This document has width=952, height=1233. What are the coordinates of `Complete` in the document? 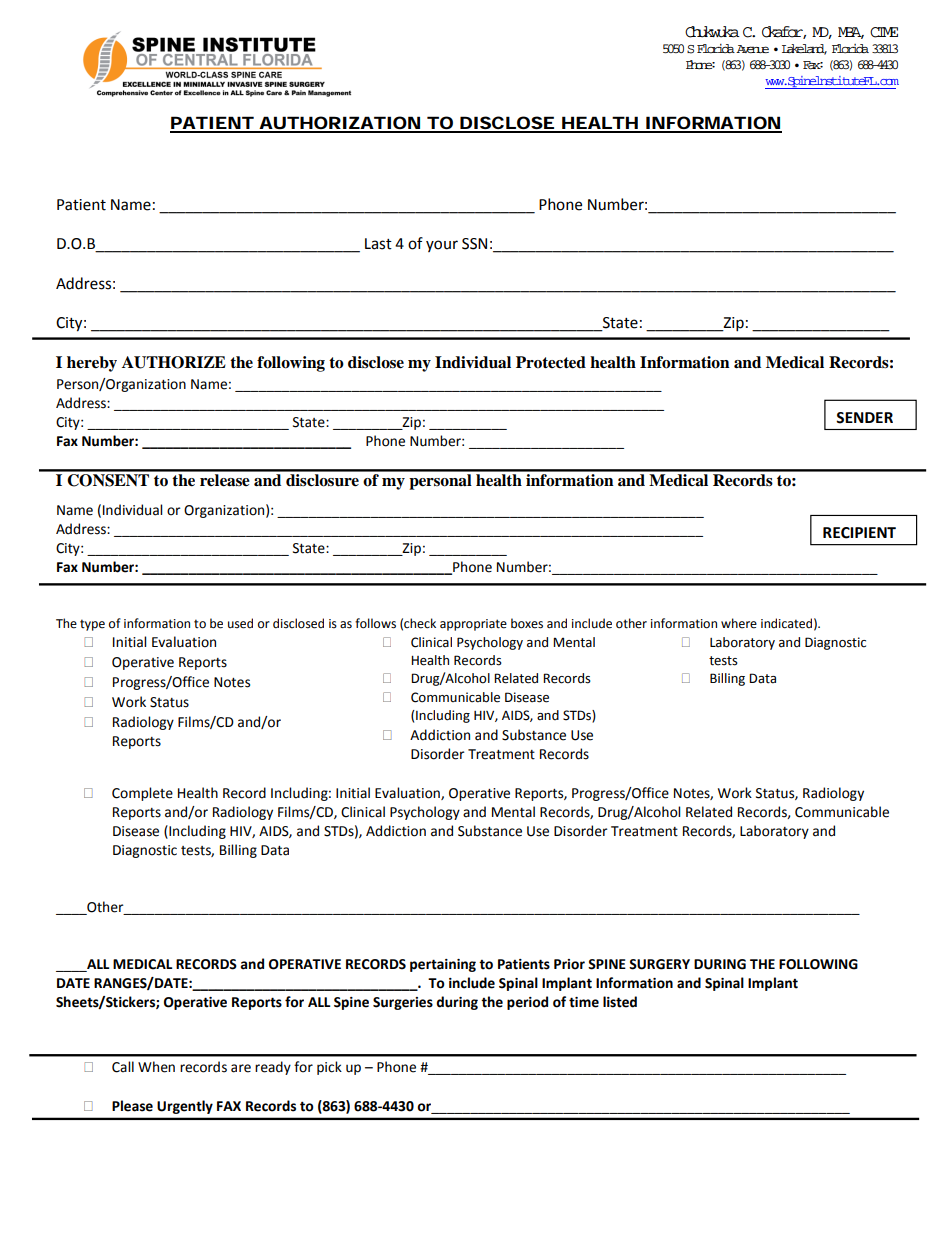 It's located at (142, 794).
